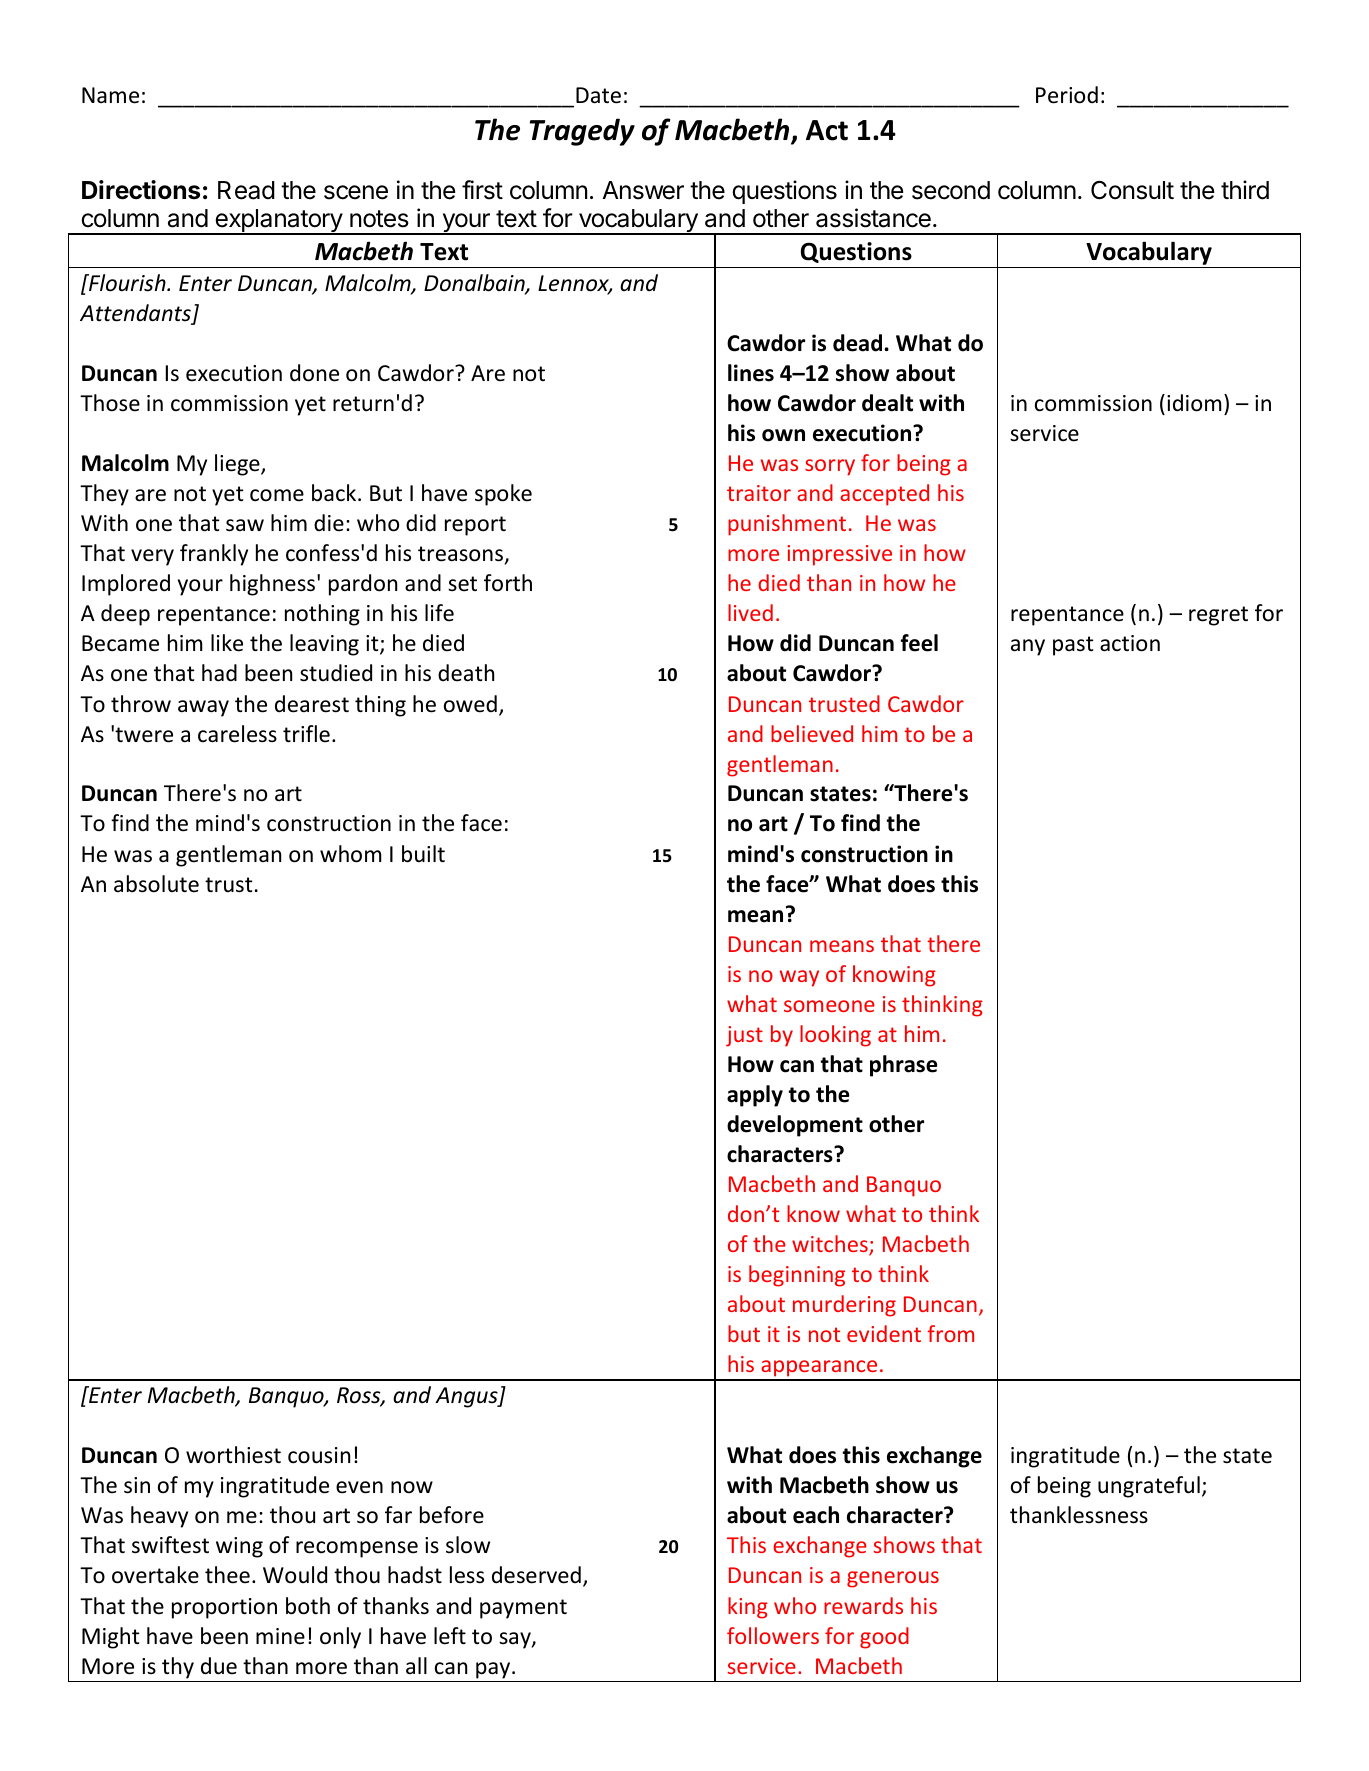 This document has height=1771, width=1369. I want to click on cousin, so click(319, 1455).
